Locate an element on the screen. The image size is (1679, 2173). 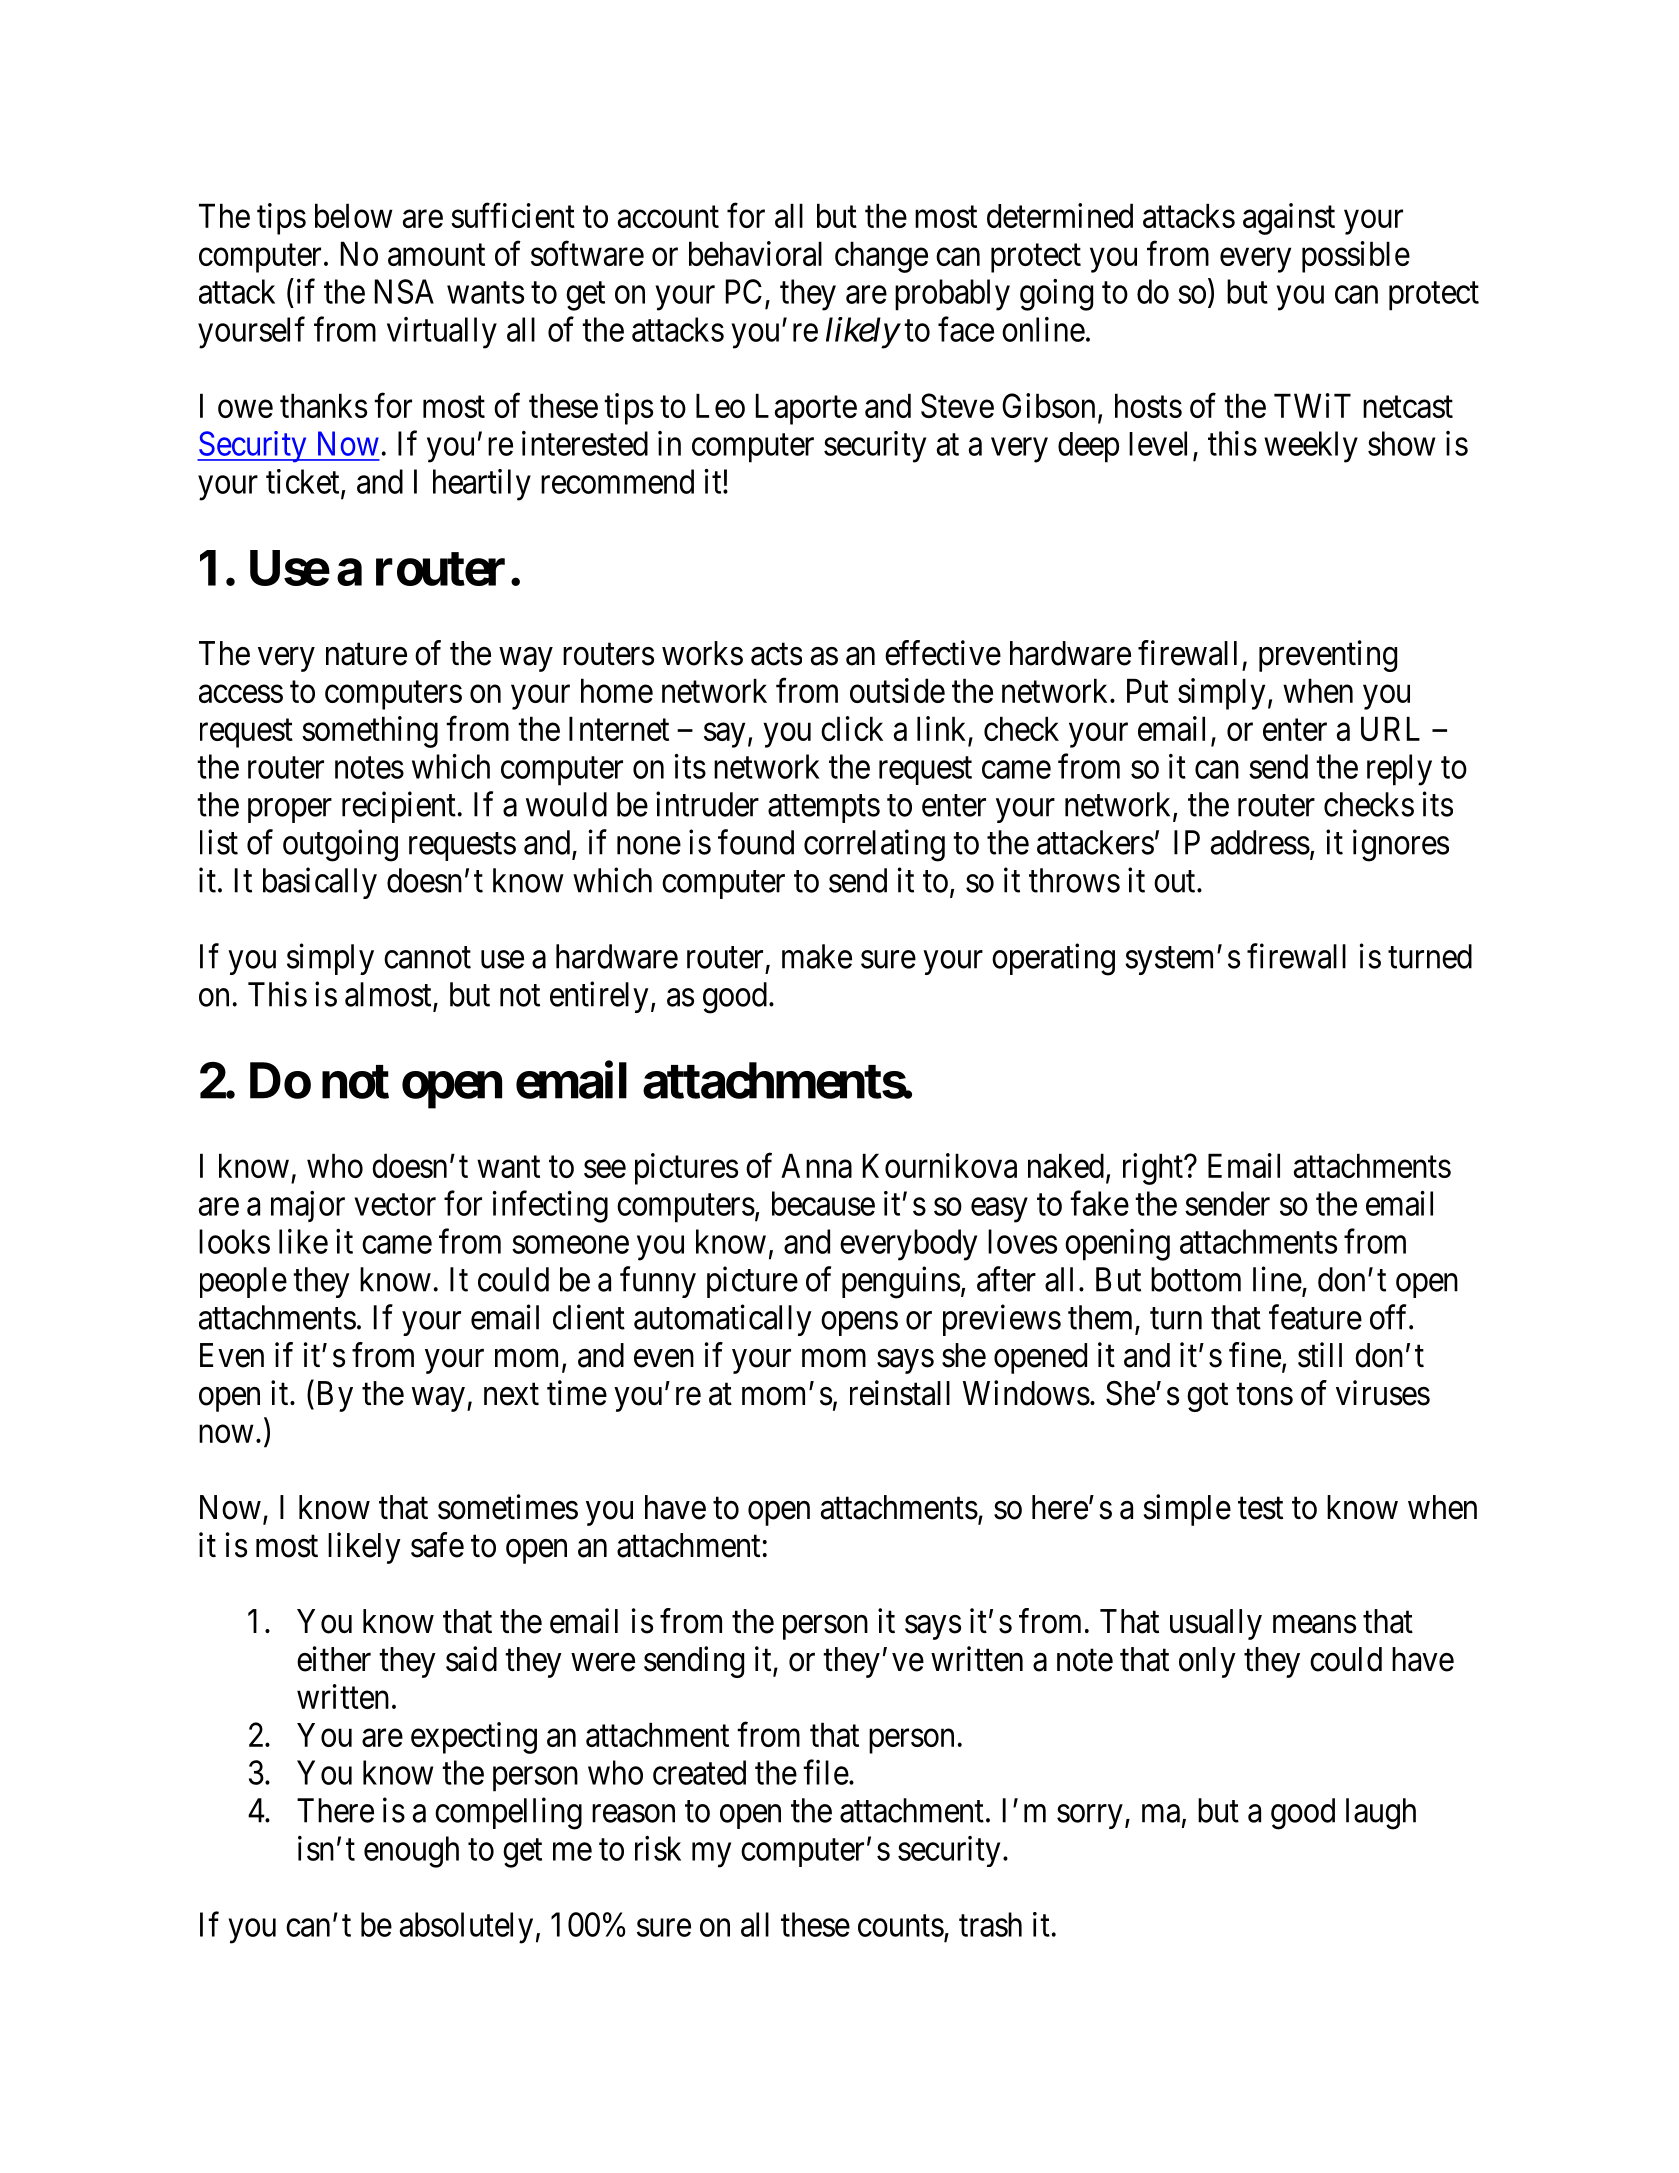
right is located at coordinates (1154, 1169).
